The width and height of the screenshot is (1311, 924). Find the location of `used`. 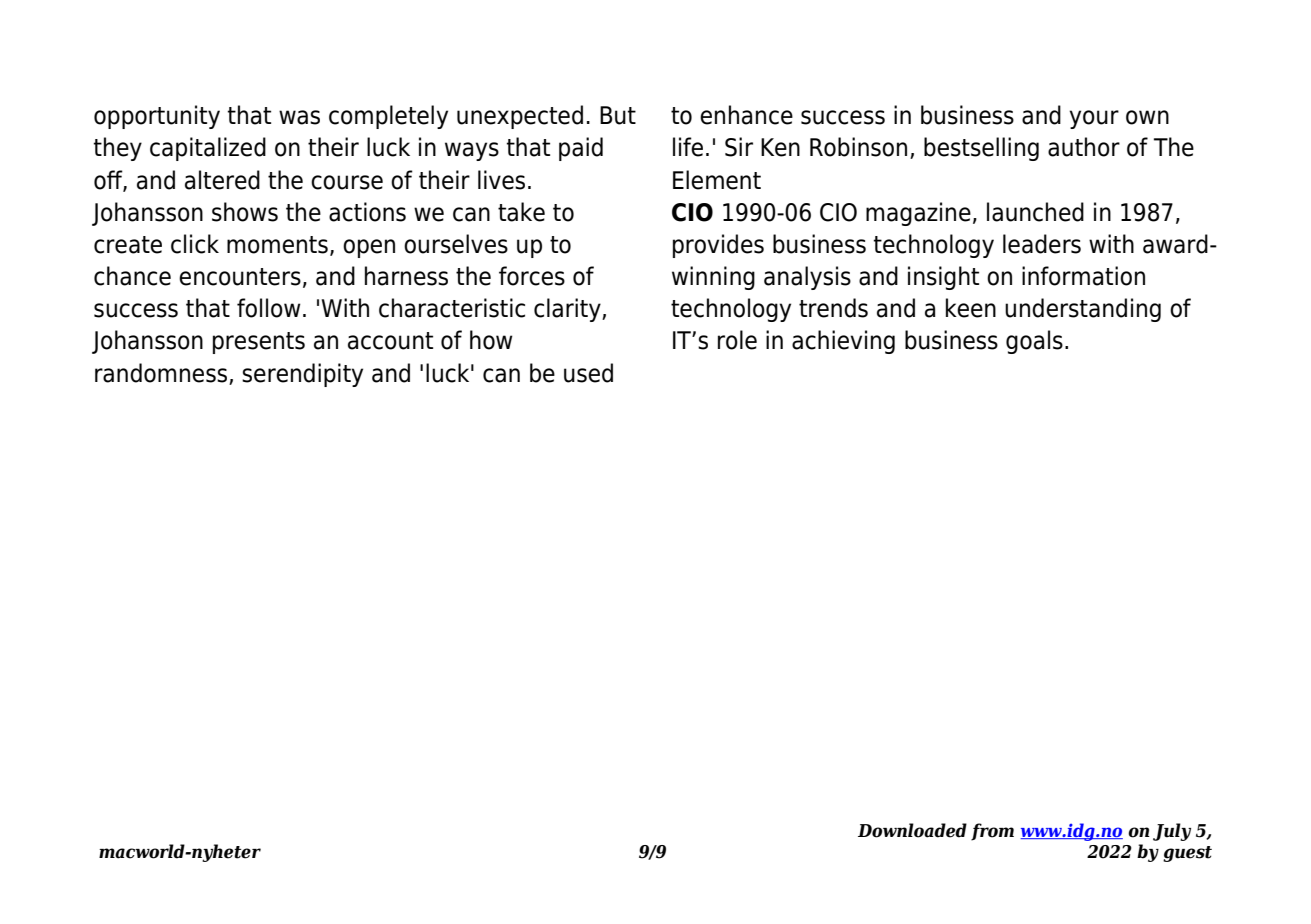

used is located at coordinates (588, 373).
